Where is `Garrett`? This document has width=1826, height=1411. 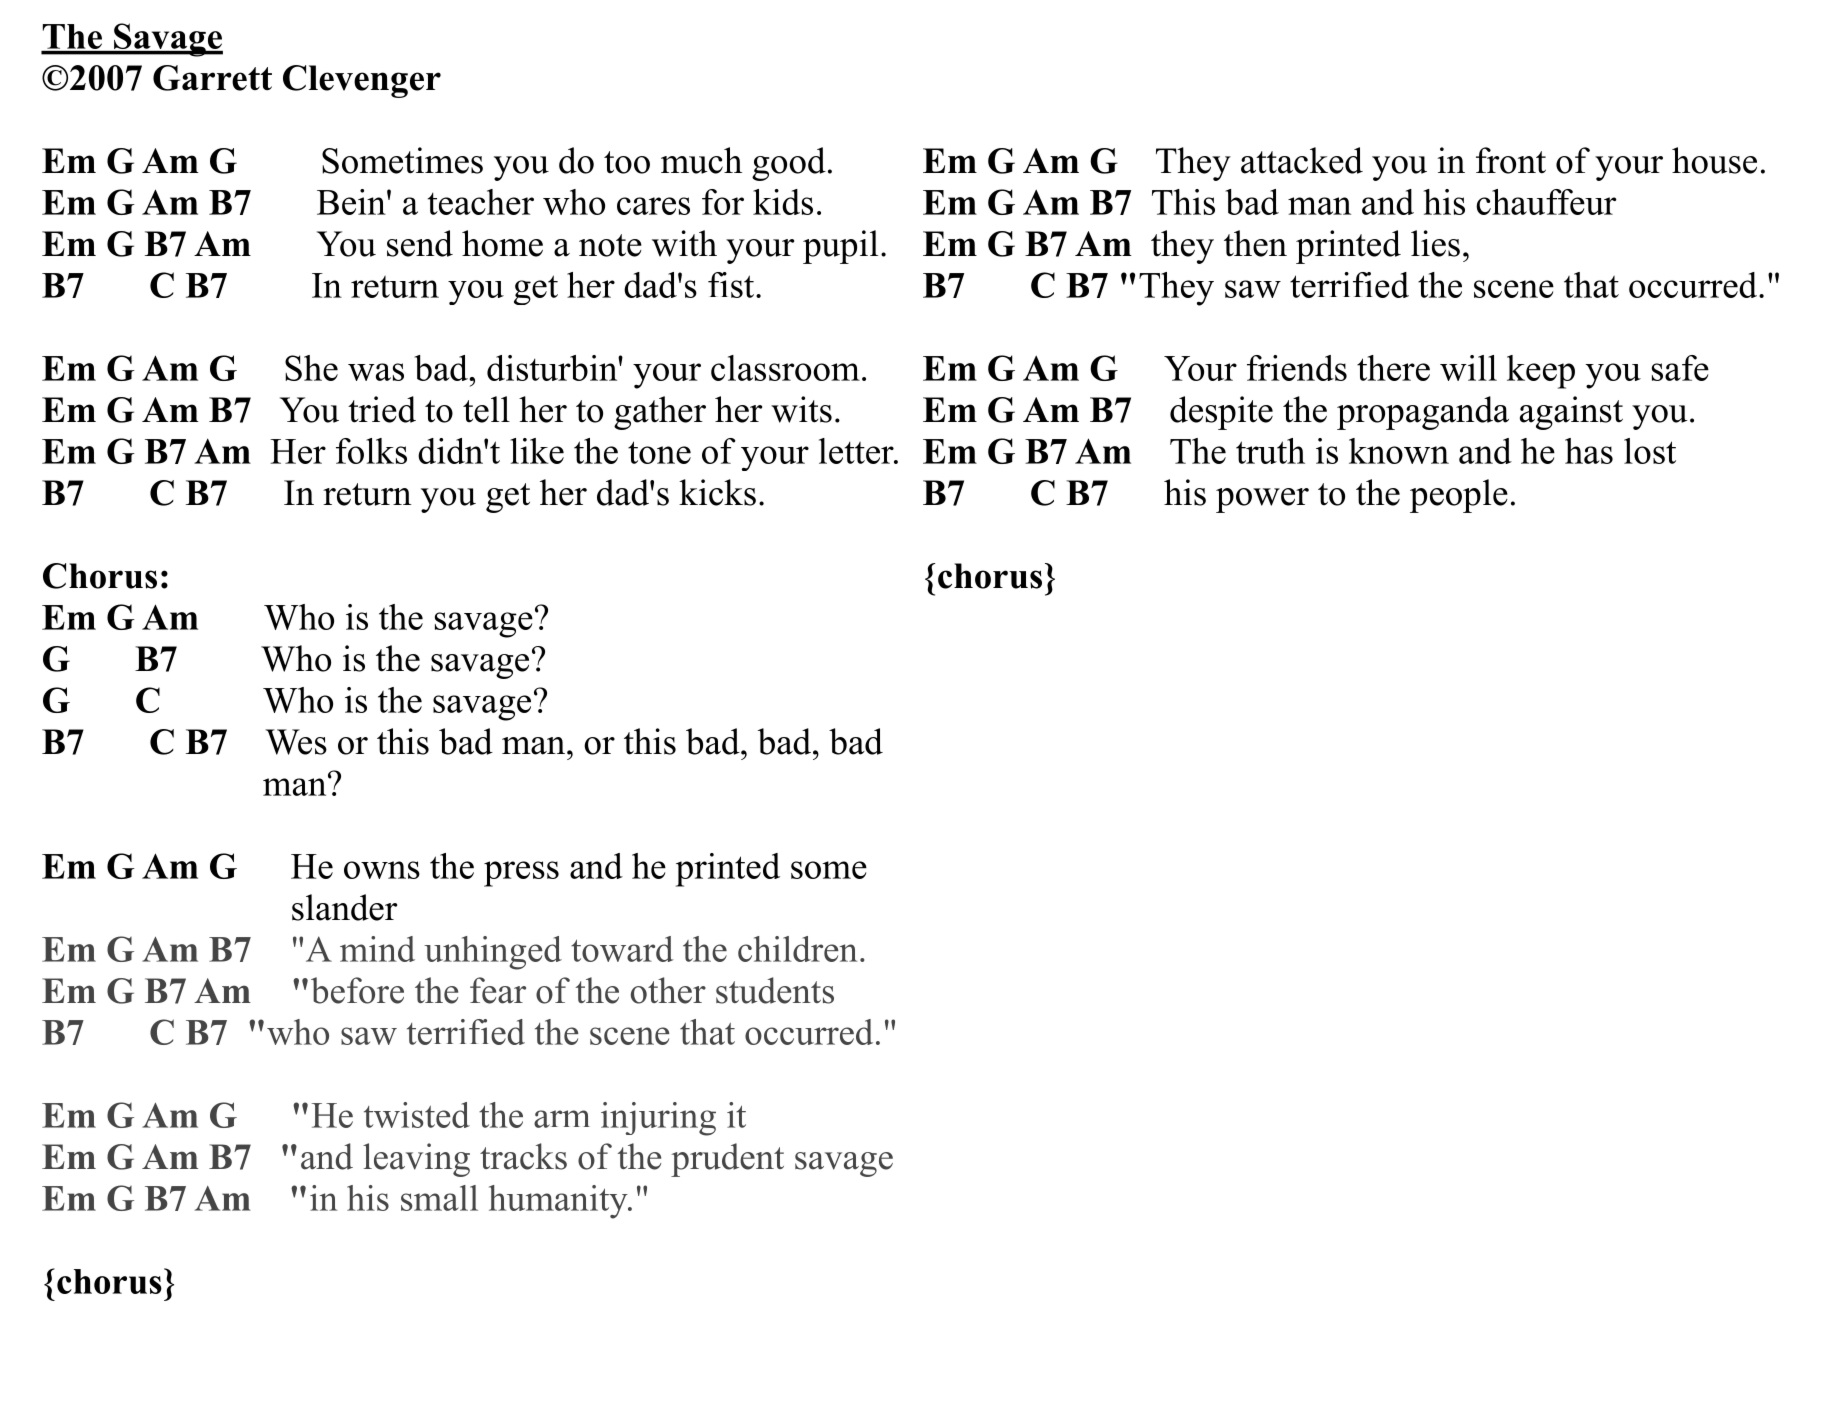
Garrett is located at coordinates (212, 78).
